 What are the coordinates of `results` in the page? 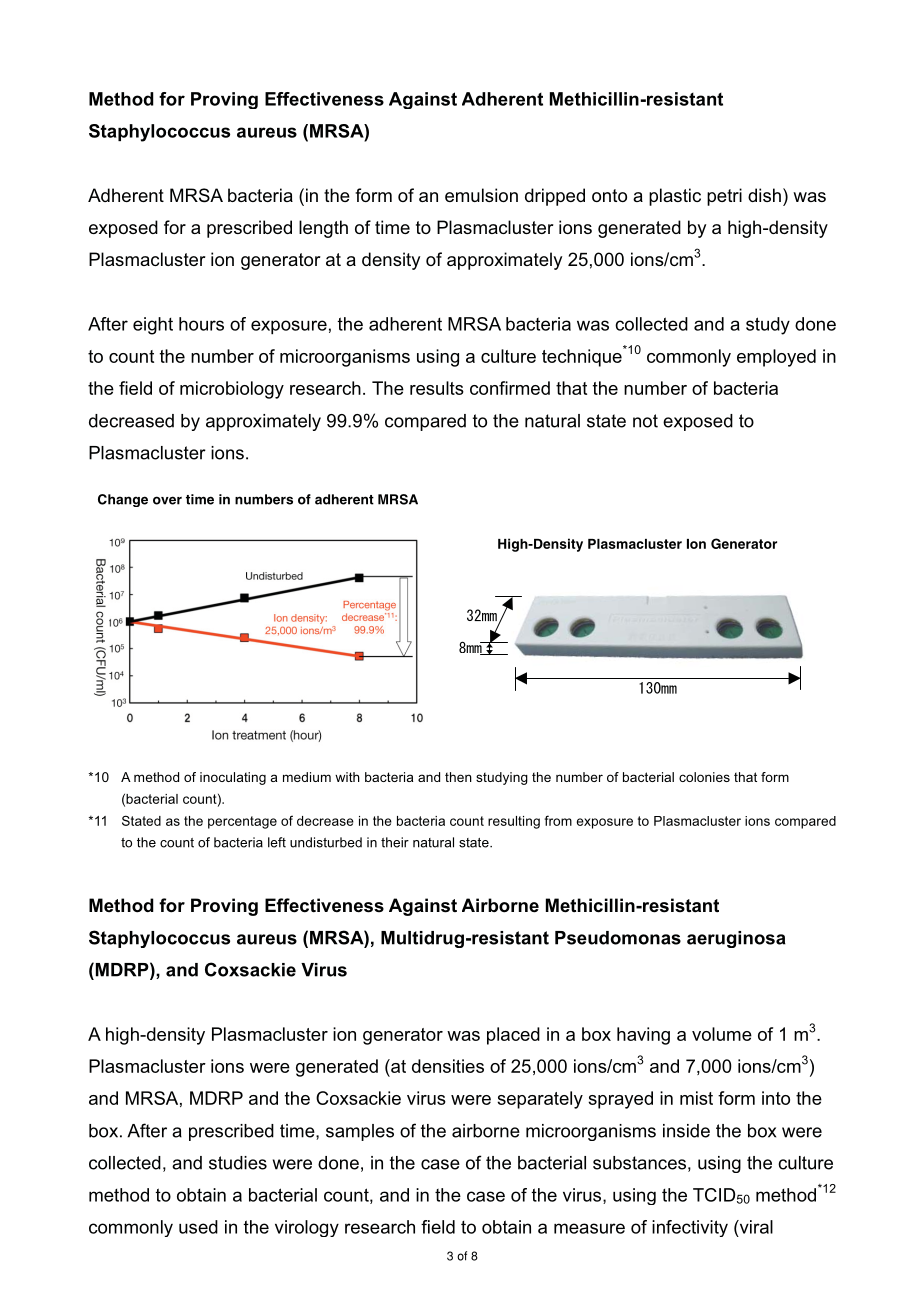 It's located at (437, 388).
